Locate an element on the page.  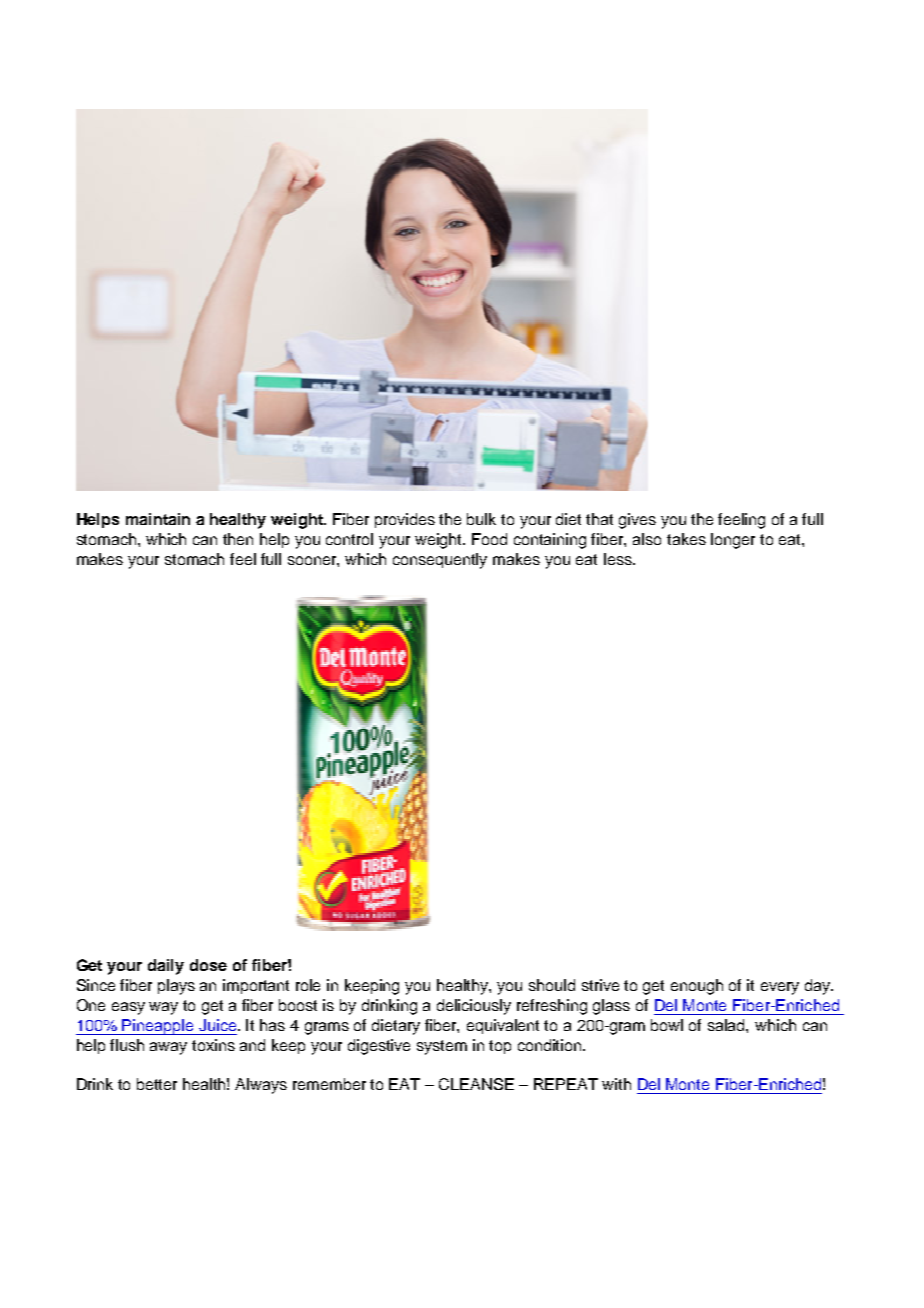
enough is located at coordinates (697, 987).
